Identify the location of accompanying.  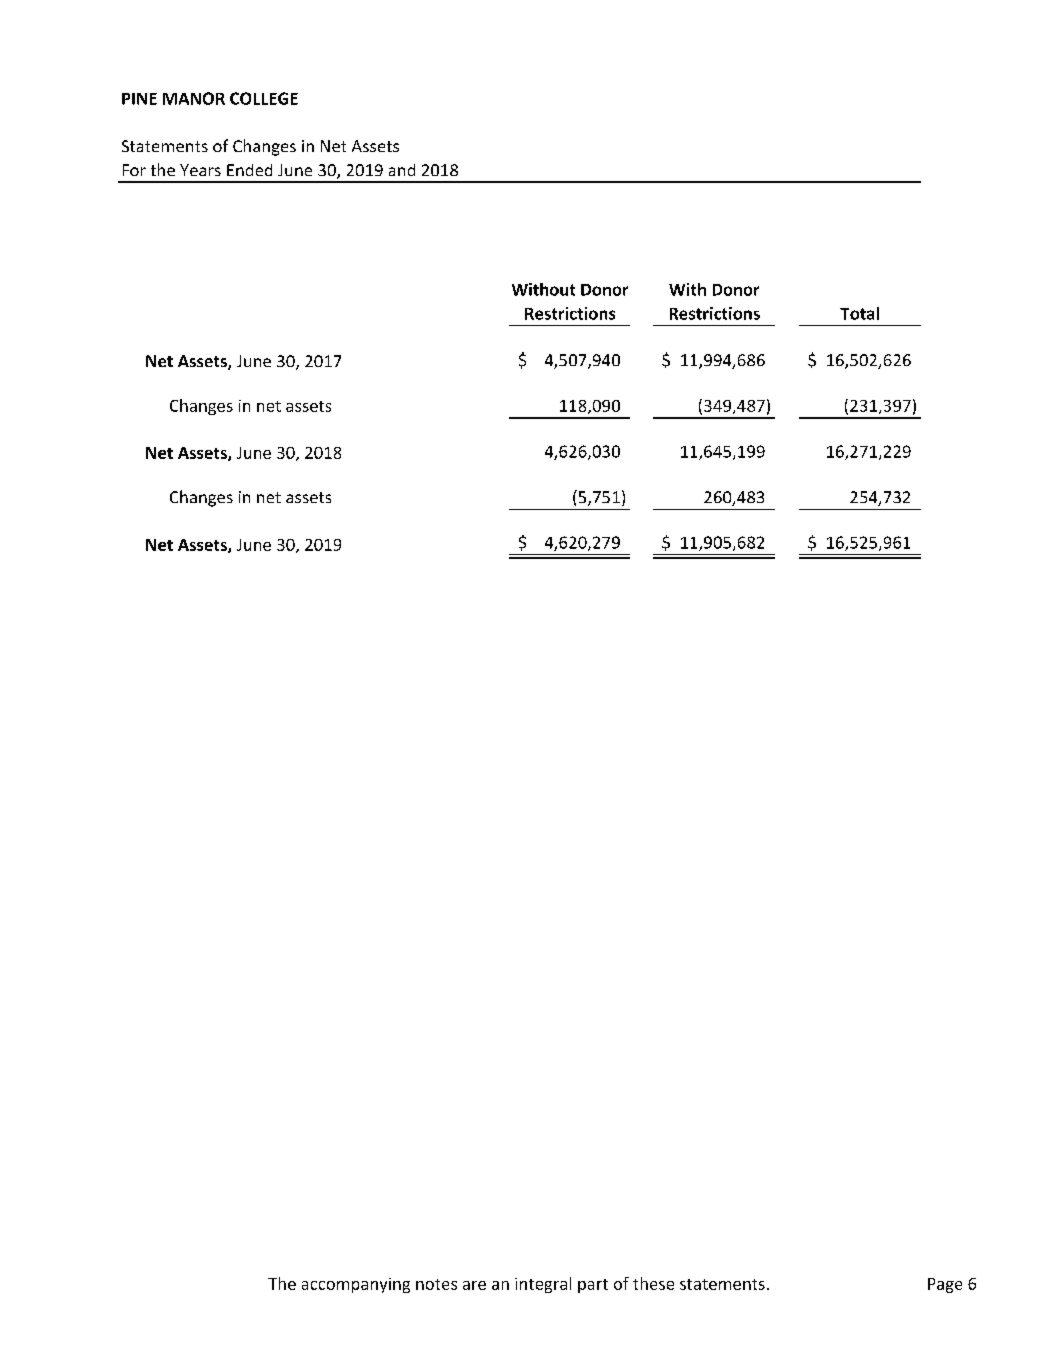
(356, 1285).
